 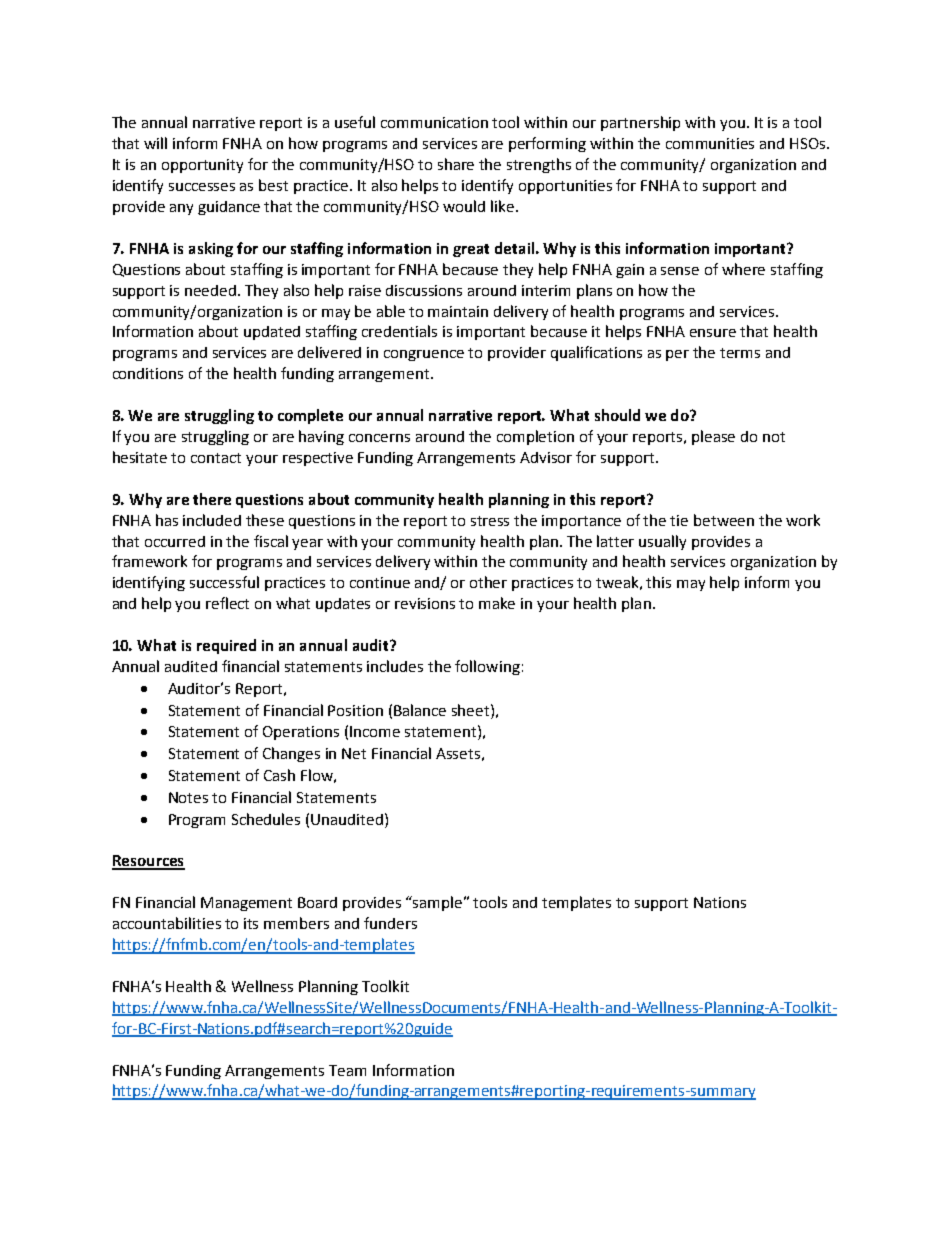 I want to click on revisions, so click(x=425, y=603).
